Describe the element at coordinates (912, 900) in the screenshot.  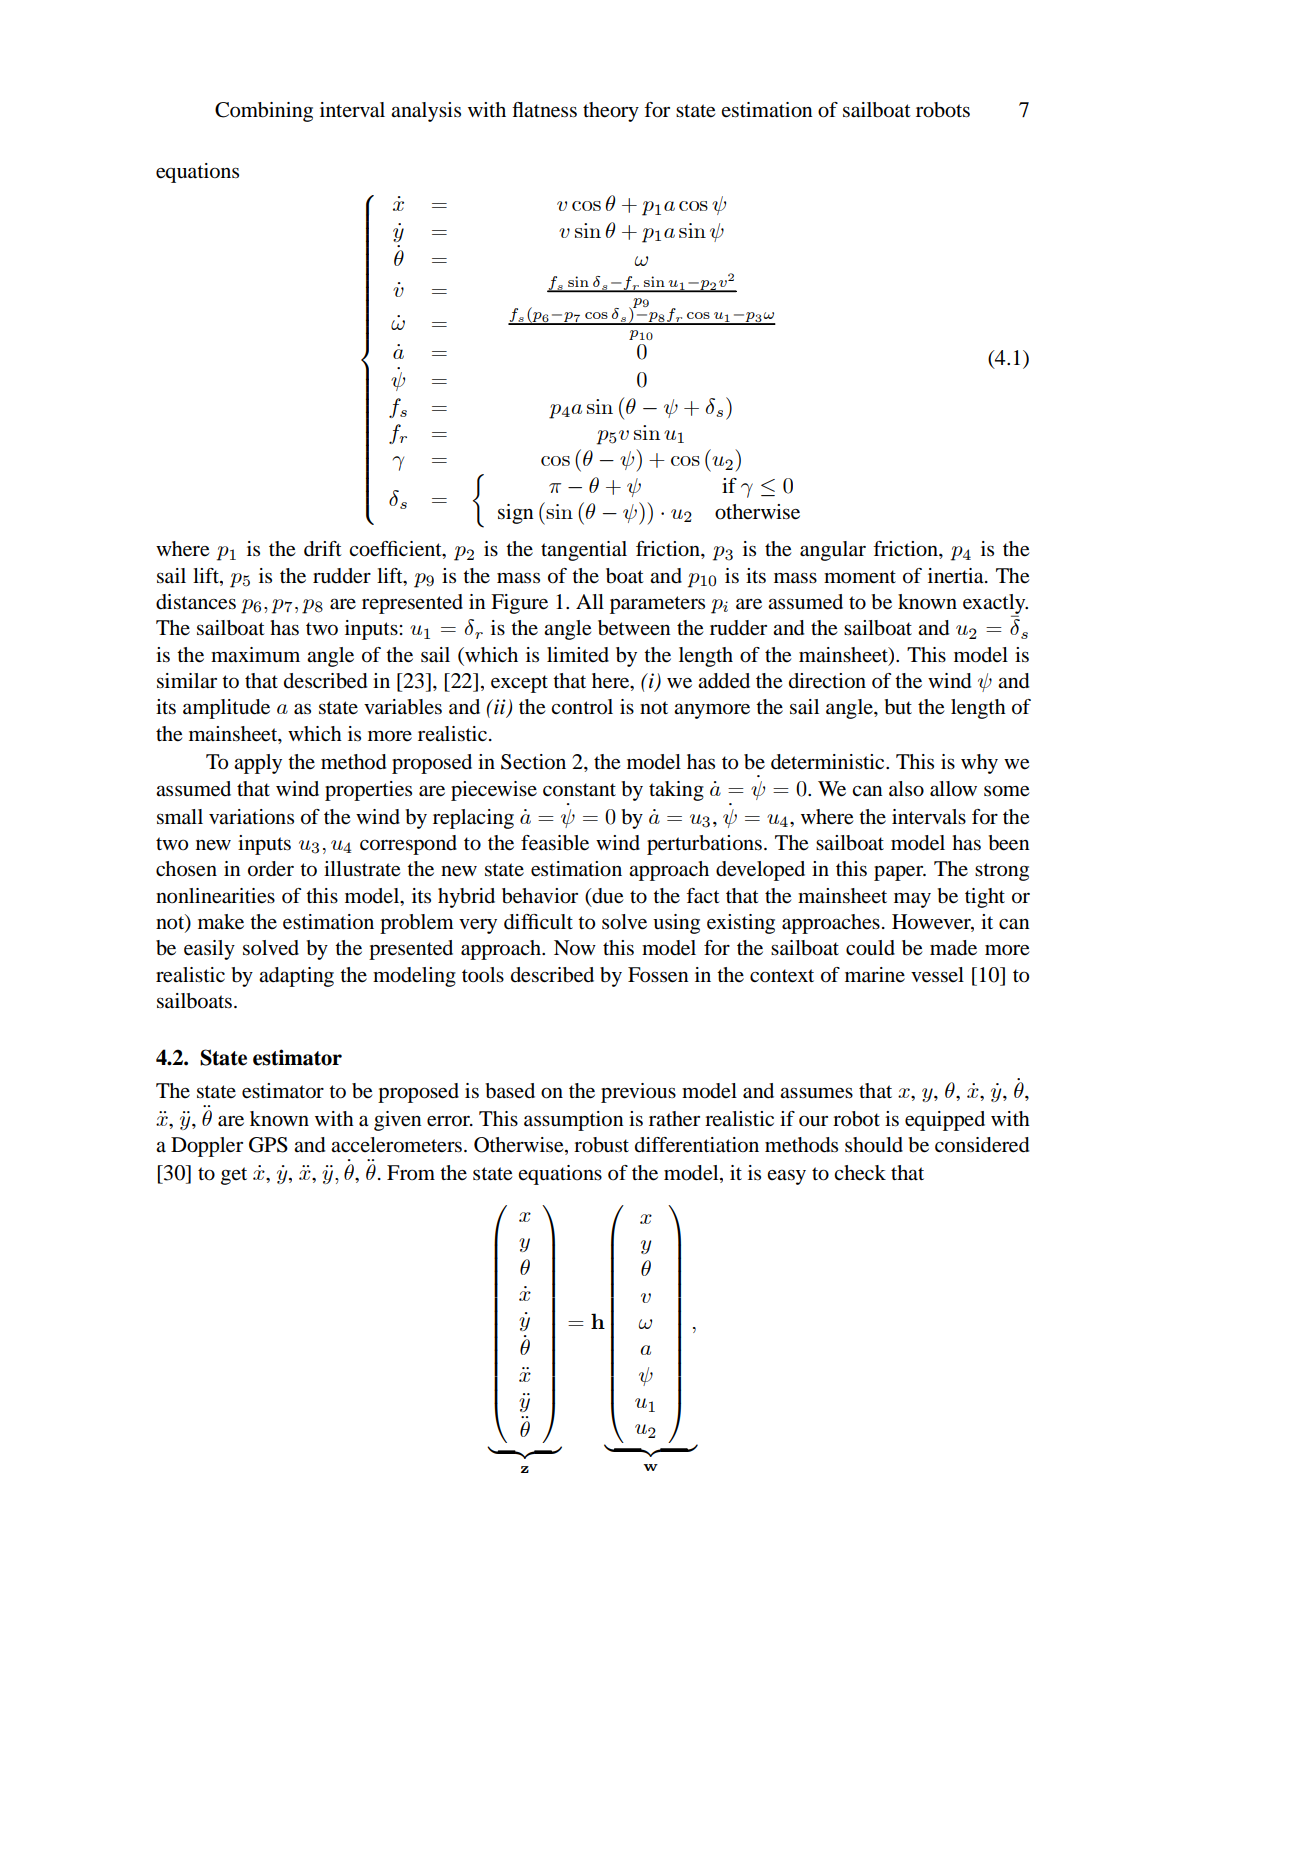
I see `may` at that location.
